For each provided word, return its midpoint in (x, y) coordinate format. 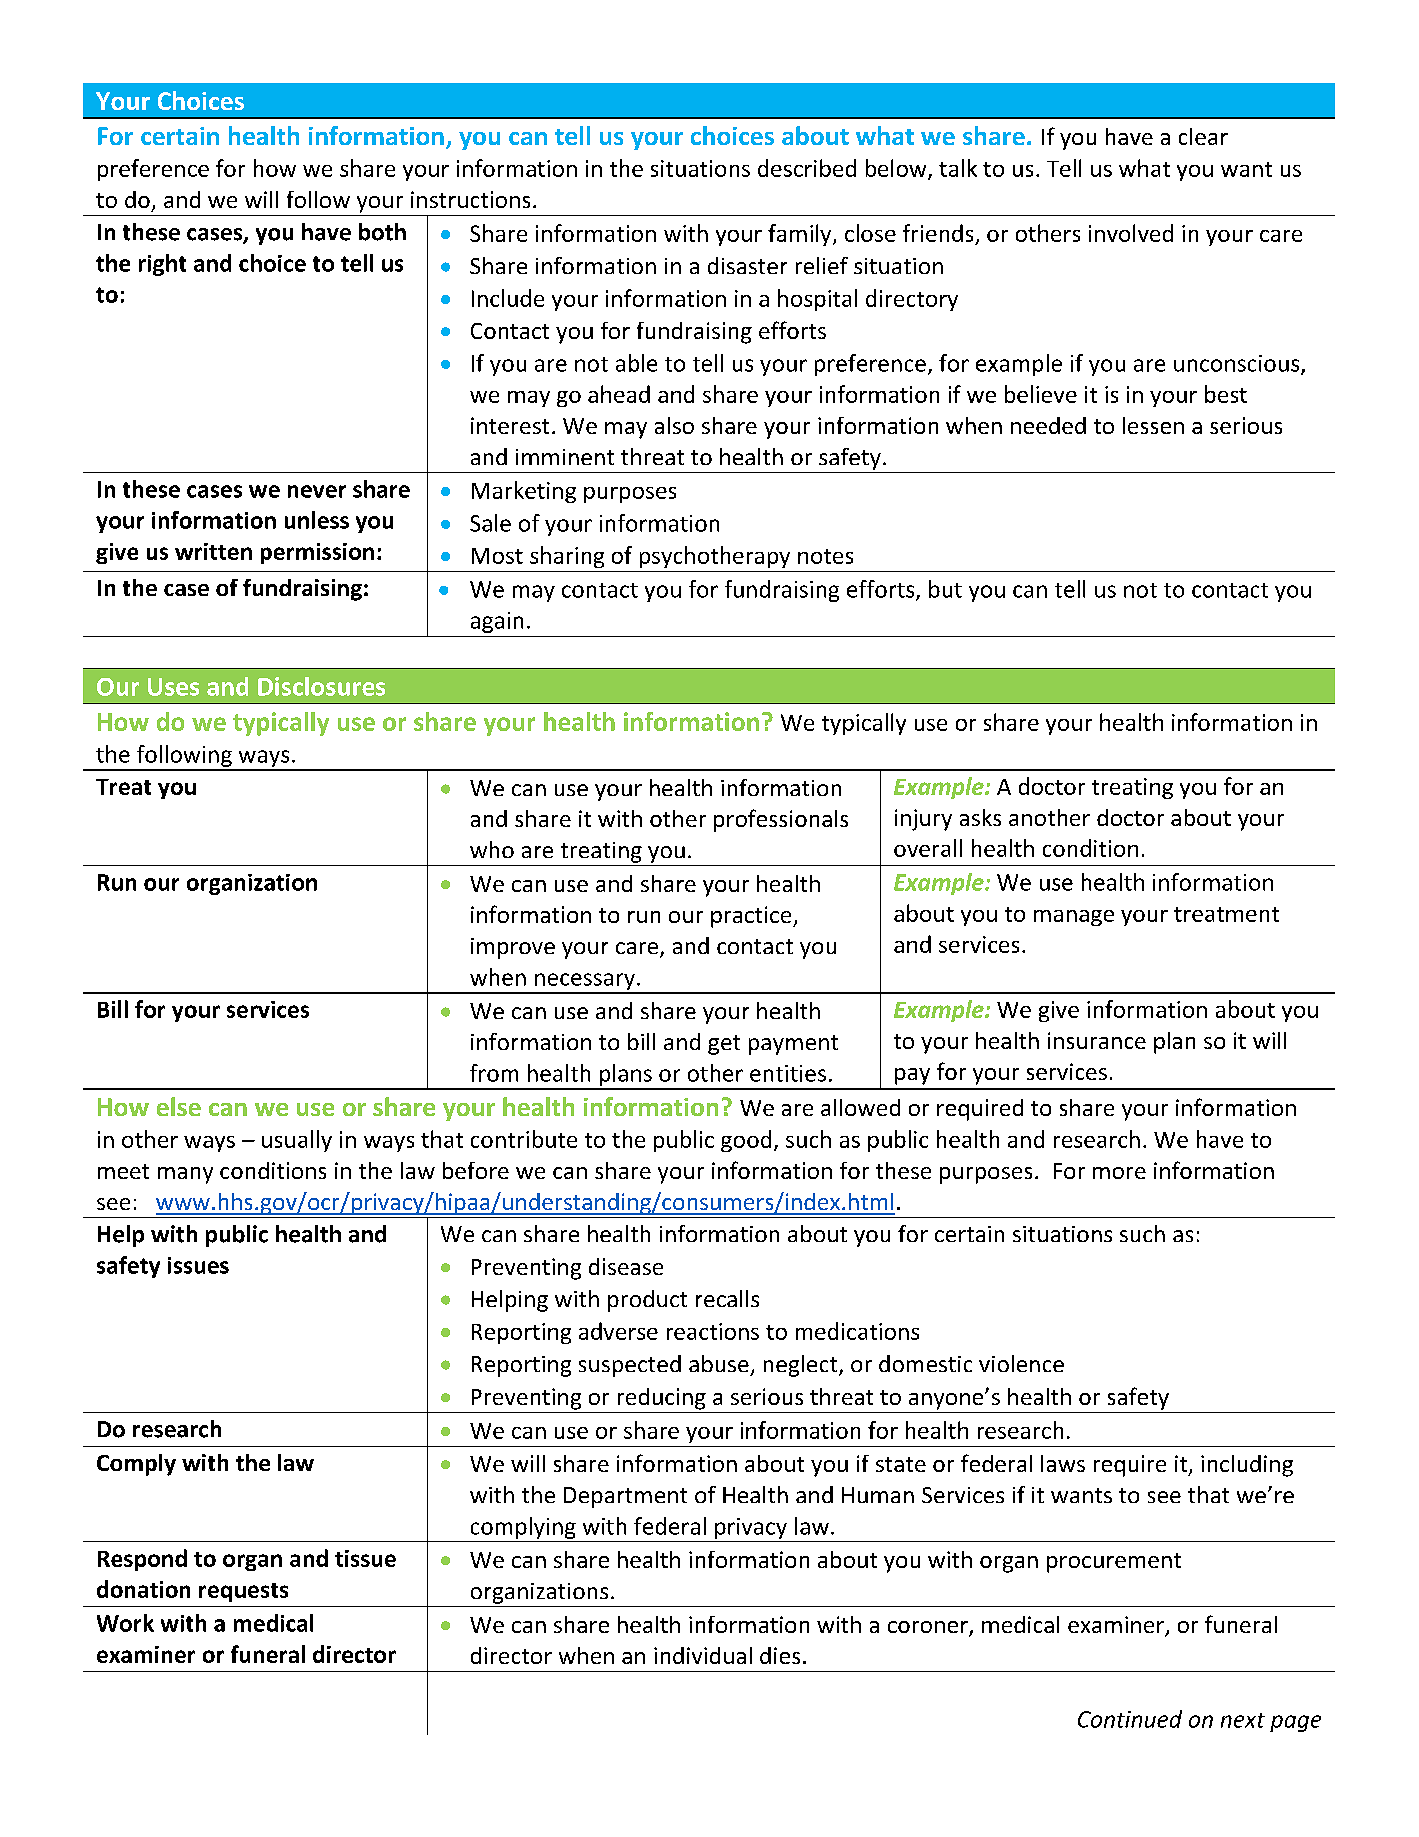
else (179, 1106)
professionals (781, 820)
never (317, 491)
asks (980, 817)
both (382, 232)
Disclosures (321, 686)
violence (1021, 1363)
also (674, 425)
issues (198, 1265)
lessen (1153, 425)
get (724, 1045)
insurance (1097, 1040)
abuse (719, 1363)
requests (243, 1592)
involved (1131, 233)
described (807, 168)
